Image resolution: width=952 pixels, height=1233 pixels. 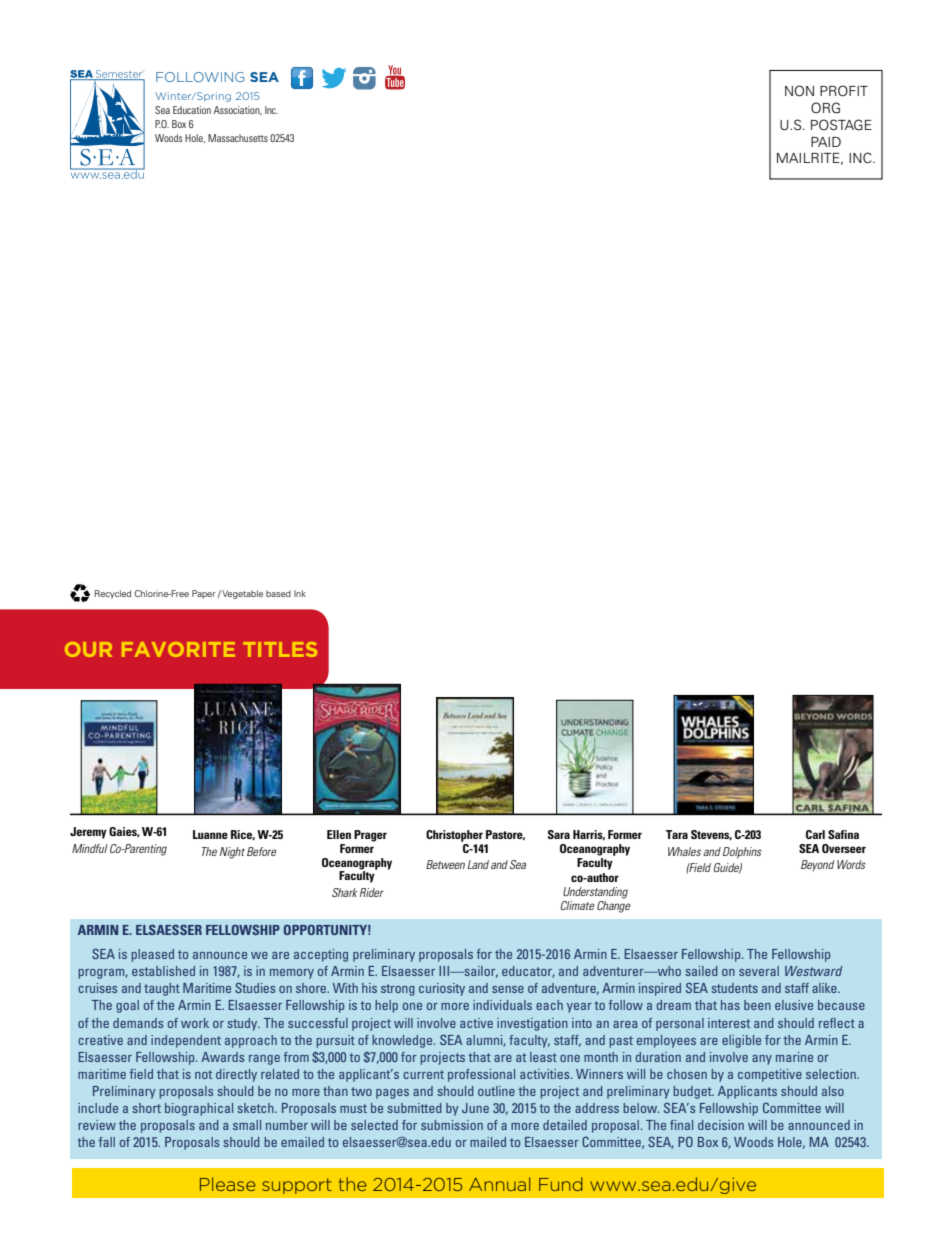 What do you see at coordinates (232, 853) in the screenshot?
I see `Night` at bounding box center [232, 853].
